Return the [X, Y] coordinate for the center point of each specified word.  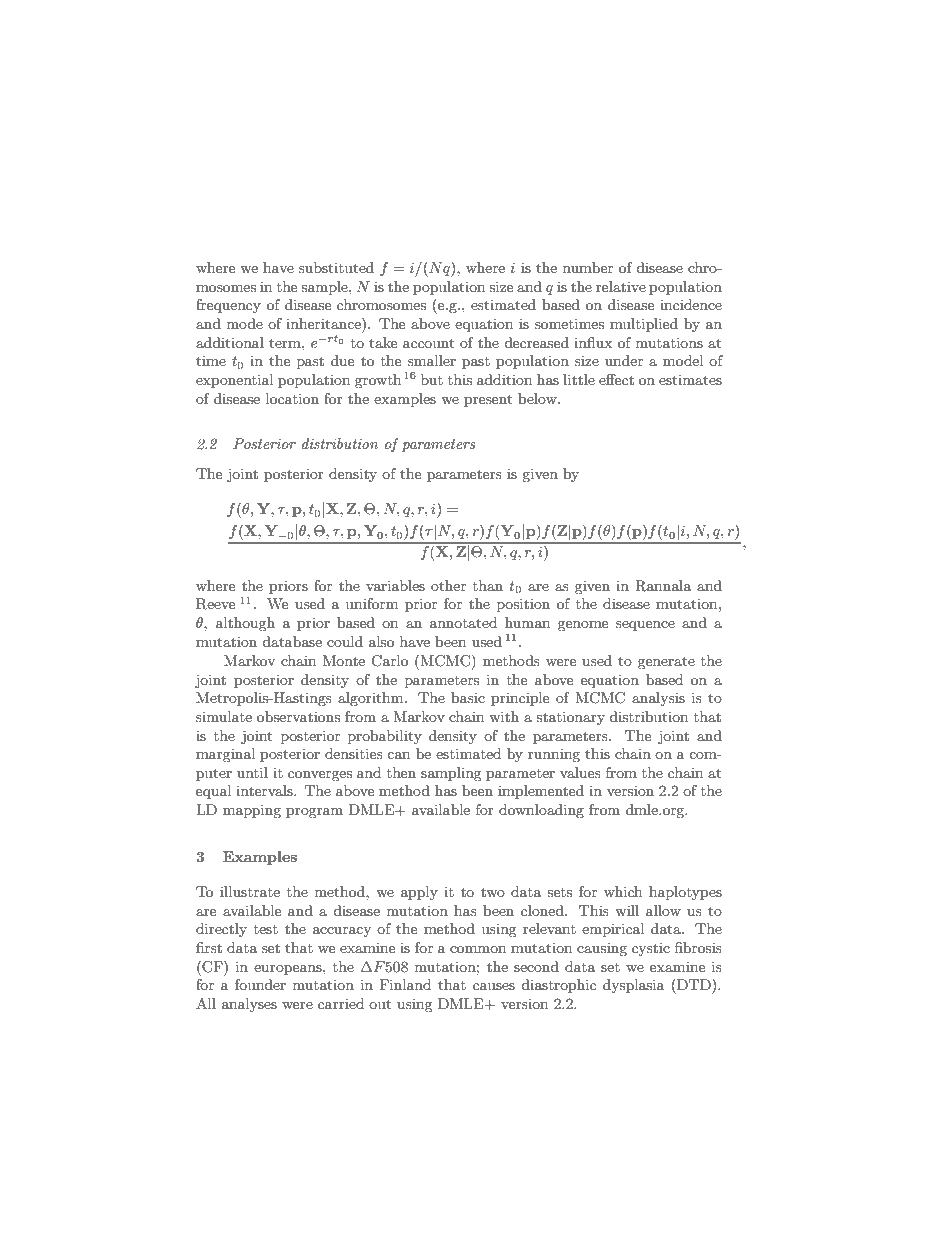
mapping [252, 811]
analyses [249, 1005]
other [448, 585]
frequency [228, 306]
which [623, 891]
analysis [658, 699]
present [488, 400]
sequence [645, 626]
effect [616, 379]
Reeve [215, 604]
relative [621, 286]
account [428, 343]
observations [298, 716]
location [292, 398]
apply [419, 893]
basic [468, 697]
